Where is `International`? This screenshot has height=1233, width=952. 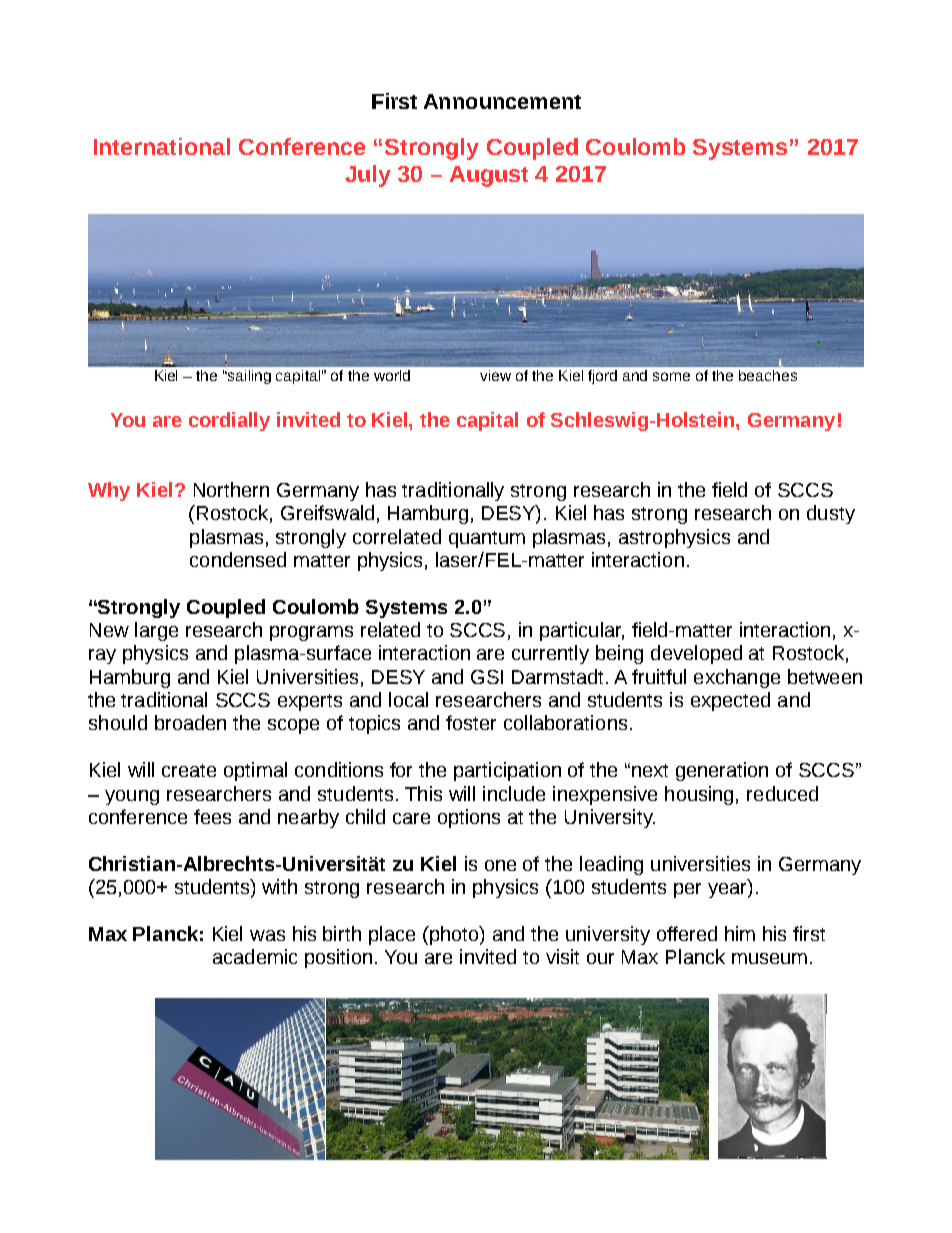
International is located at coordinates (162, 146).
